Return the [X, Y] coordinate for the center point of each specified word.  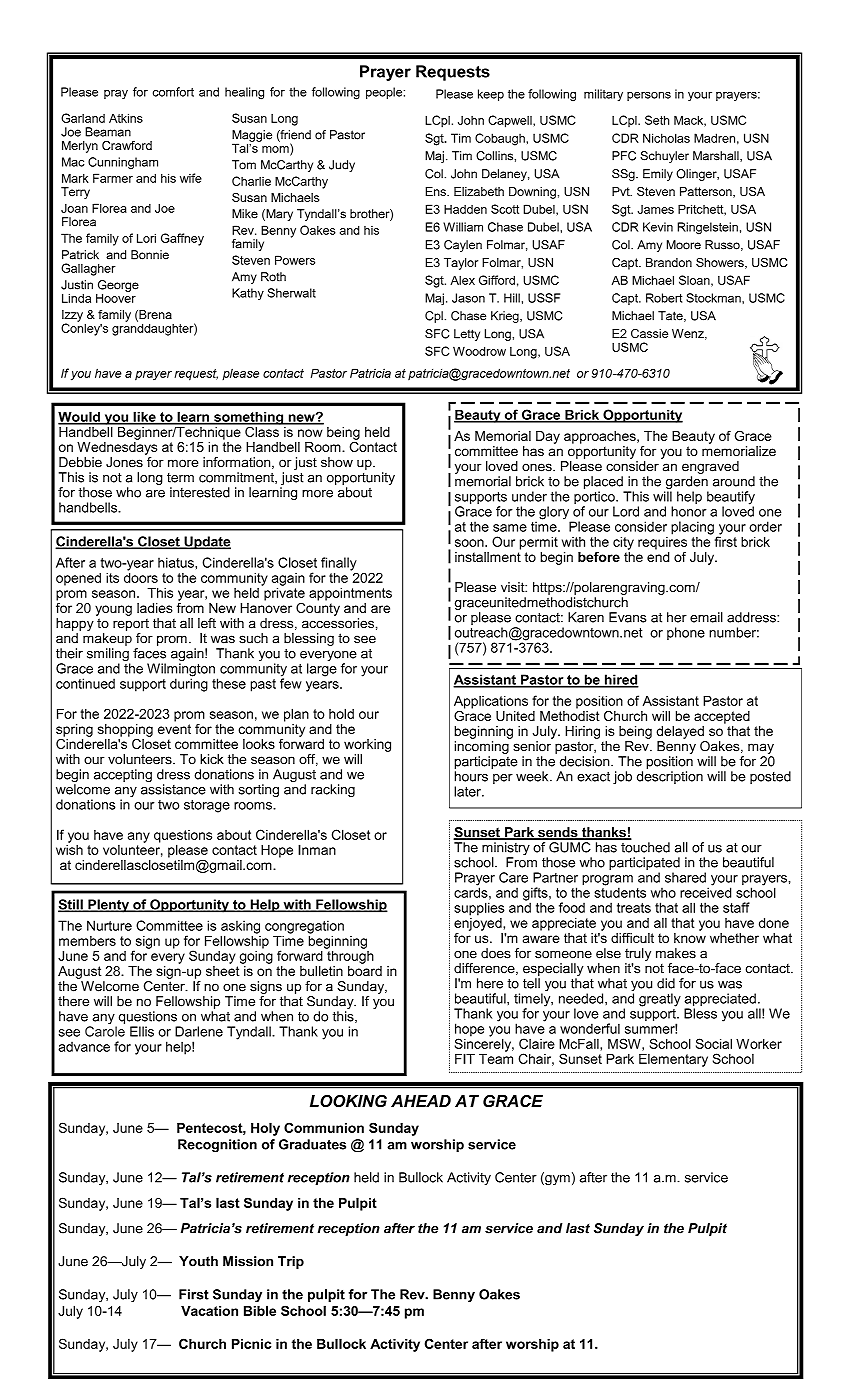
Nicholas [666, 138]
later [468, 791]
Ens [437, 191]
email [706, 617]
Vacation [209, 1311]
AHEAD [421, 1101]
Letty [467, 335]
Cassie [649, 333]
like [144, 417]
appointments [350, 594]
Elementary [673, 1060]
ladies [155, 608]
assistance [173, 789]
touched [645, 847]
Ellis [142, 1031]
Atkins [126, 118]
